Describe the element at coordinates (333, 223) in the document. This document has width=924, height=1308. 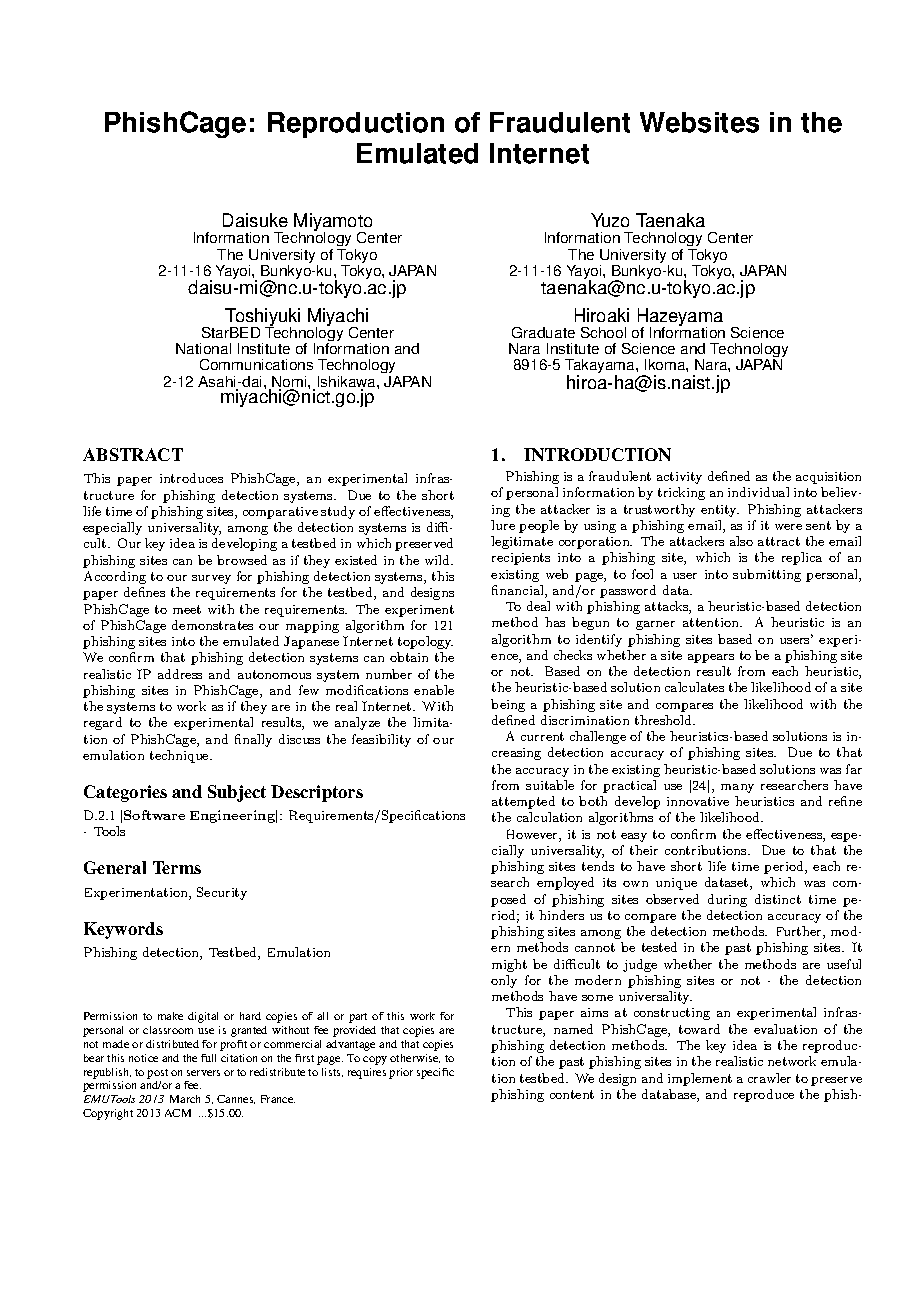
I see `Miyamoto` at that location.
